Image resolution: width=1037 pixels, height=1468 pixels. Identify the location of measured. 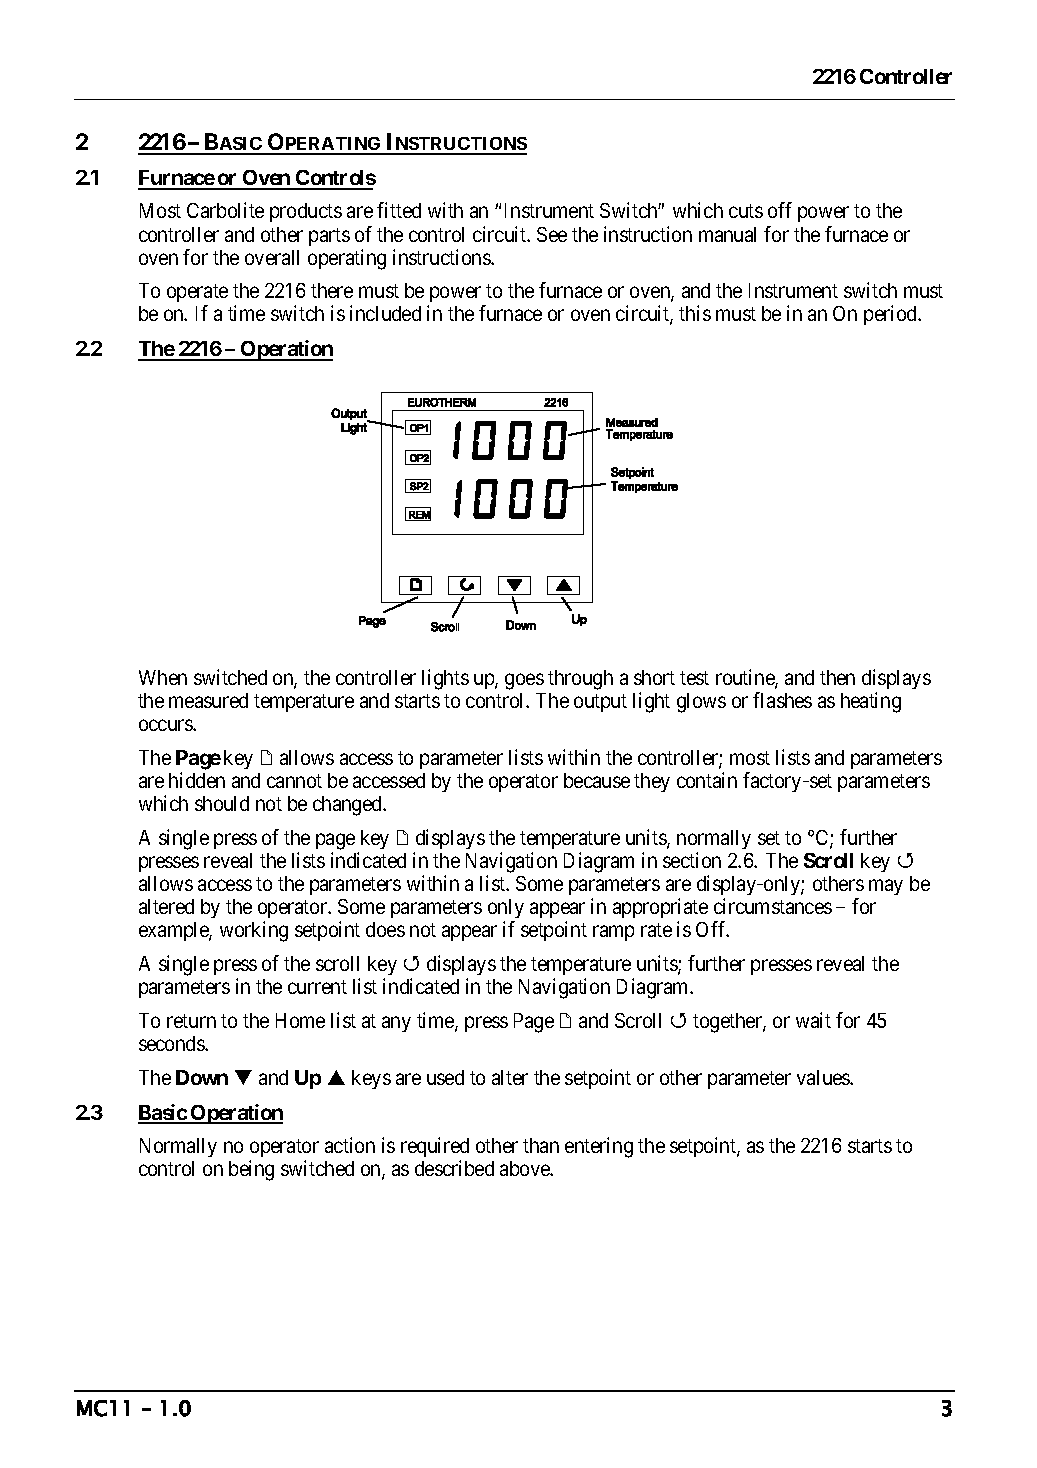
(208, 700).
